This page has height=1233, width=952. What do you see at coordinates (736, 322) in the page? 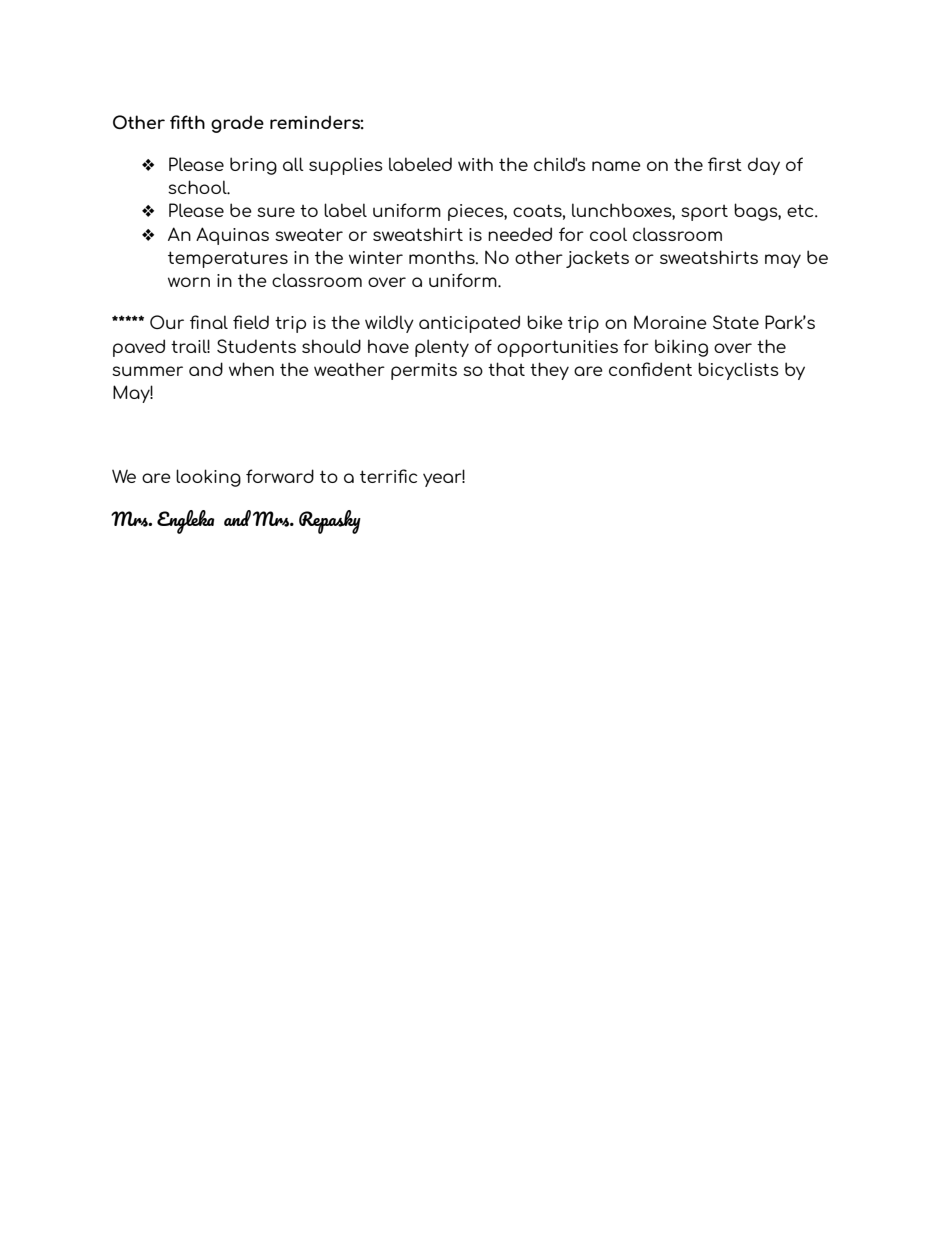
I see `State` at bounding box center [736, 322].
